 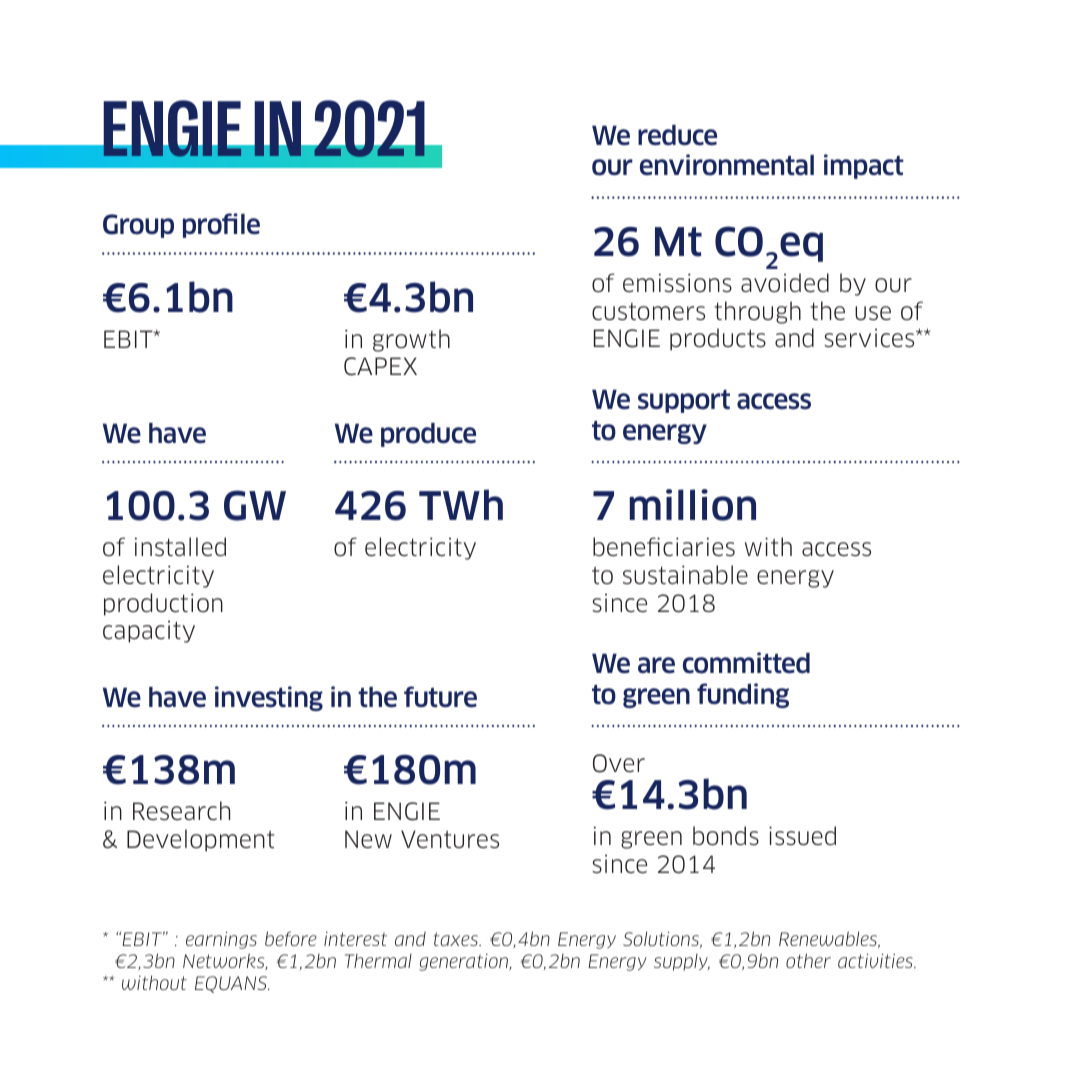 I want to click on reduce, so click(x=677, y=135).
